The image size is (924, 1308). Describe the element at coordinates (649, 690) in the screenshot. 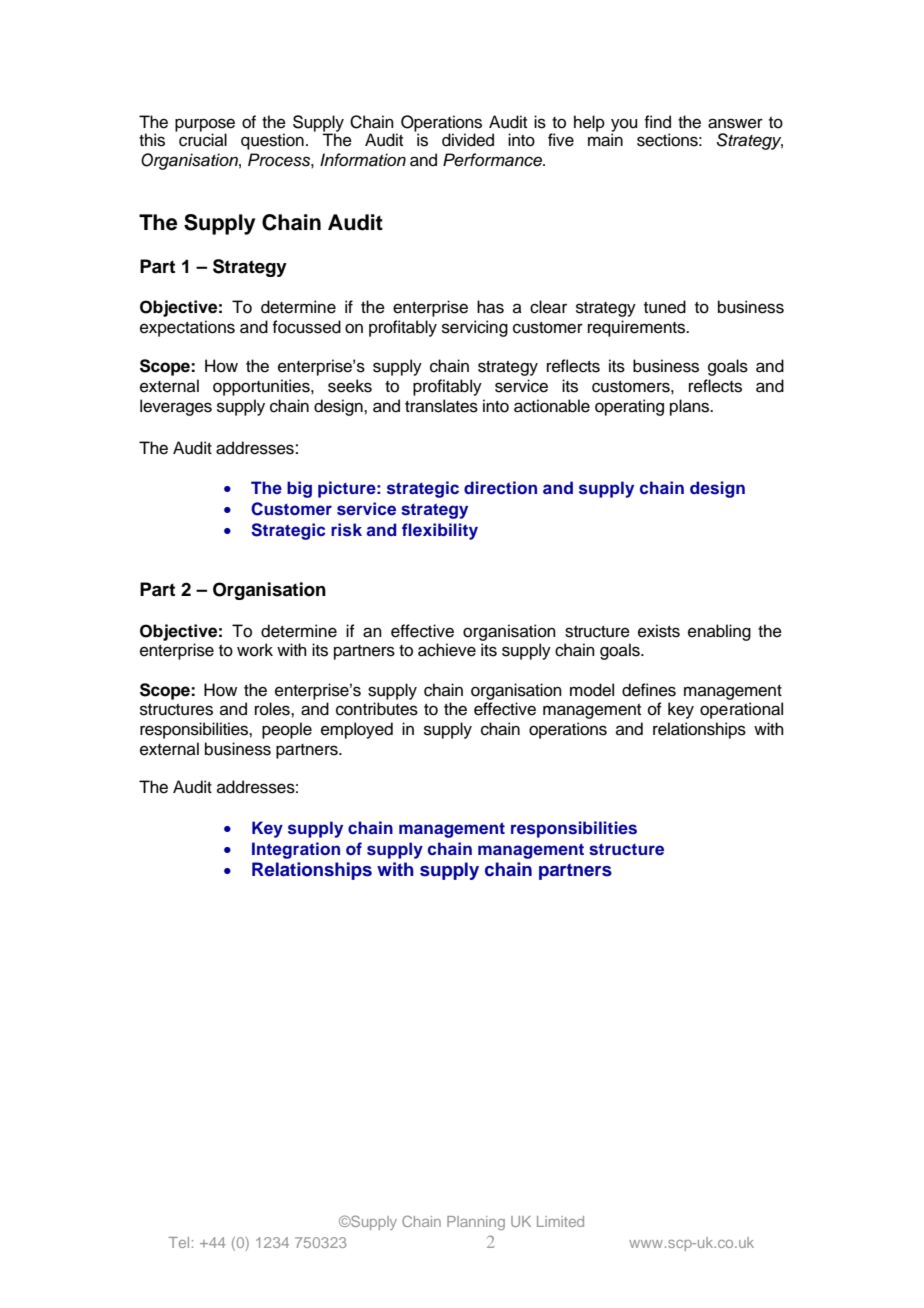

I see `defines` at that location.
